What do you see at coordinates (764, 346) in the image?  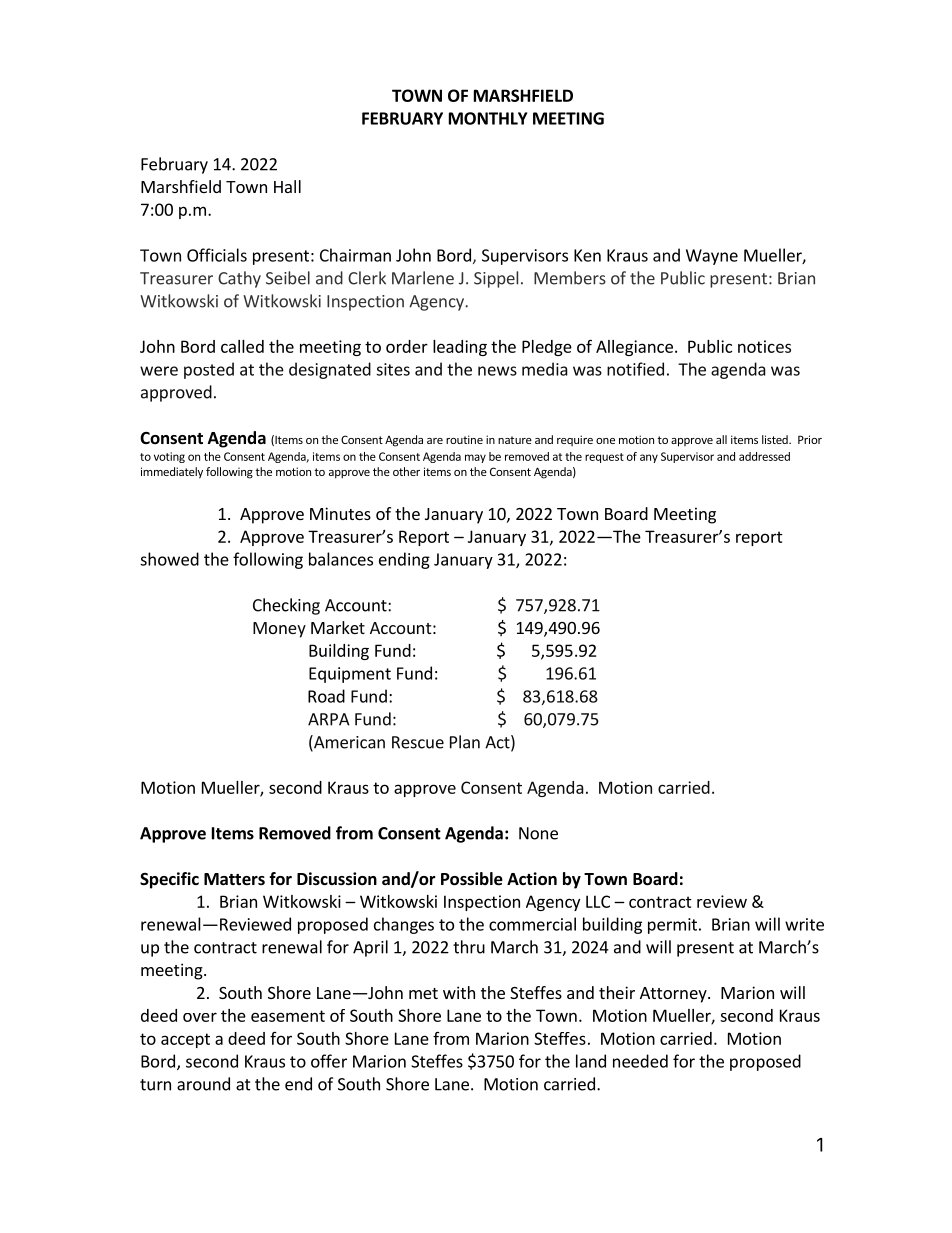 I see `notices` at bounding box center [764, 346].
